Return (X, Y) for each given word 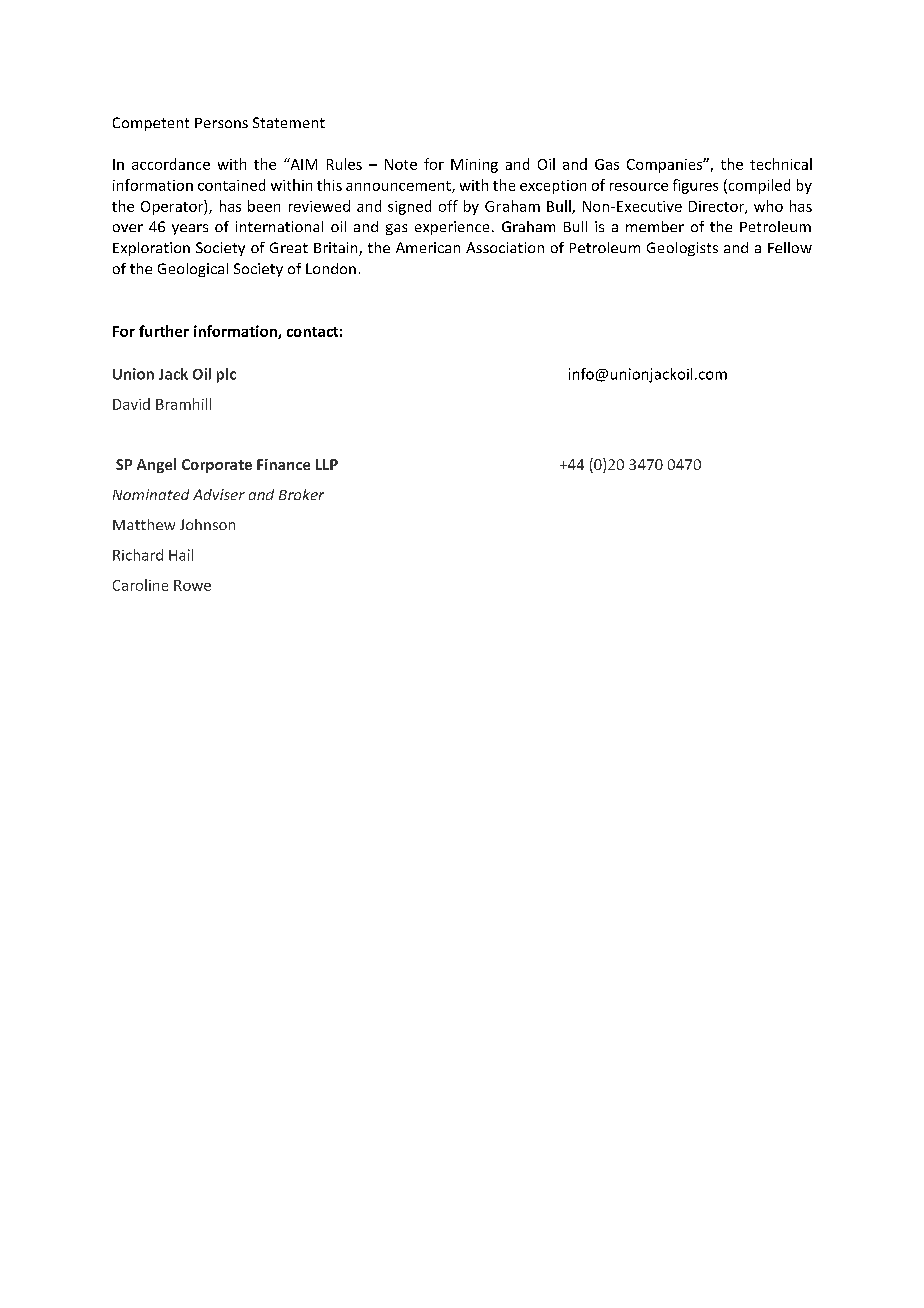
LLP (327, 464)
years (190, 229)
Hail (181, 555)
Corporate (217, 466)
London (331, 268)
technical (781, 164)
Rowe (192, 585)
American (428, 247)
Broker (301, 494)
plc (226, 375)
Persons (221, 123)
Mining (474, 166)
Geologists (682, 249)
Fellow (790, 247)
